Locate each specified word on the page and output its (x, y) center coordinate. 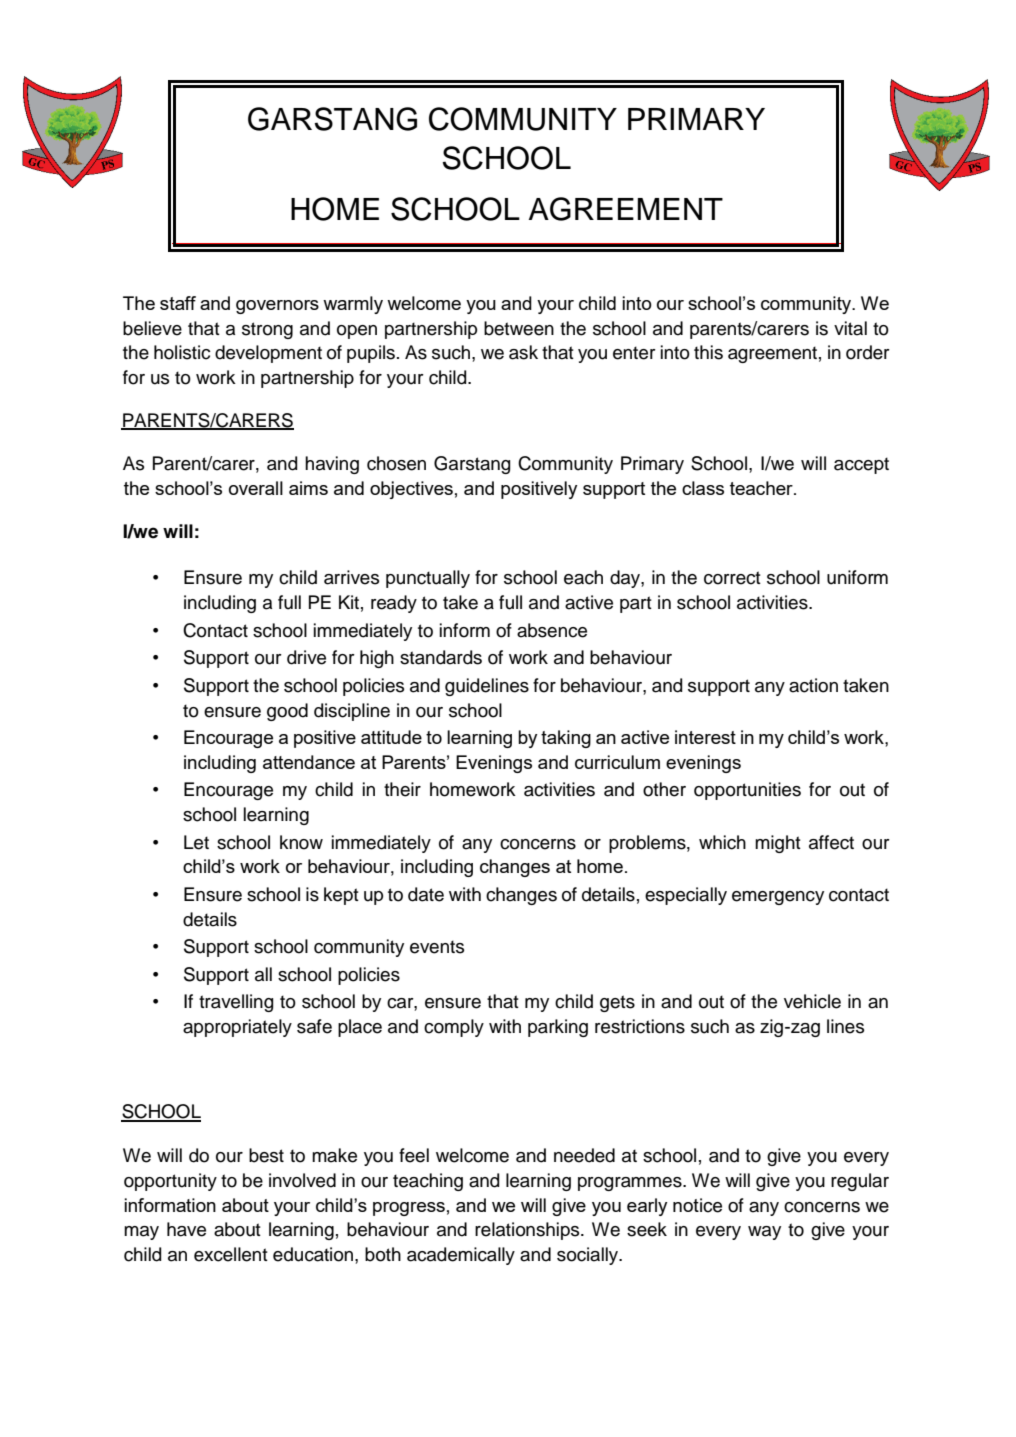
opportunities (747, 791)
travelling (236, 1003)
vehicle (812, 1001)
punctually (428, 579)
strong (267, 330)
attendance (309, 762)
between (519, 328)
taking (566, 739)
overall (256, 488)
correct (732, 578)
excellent (231, 1254)
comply (454, 1028)
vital (850, 328)
